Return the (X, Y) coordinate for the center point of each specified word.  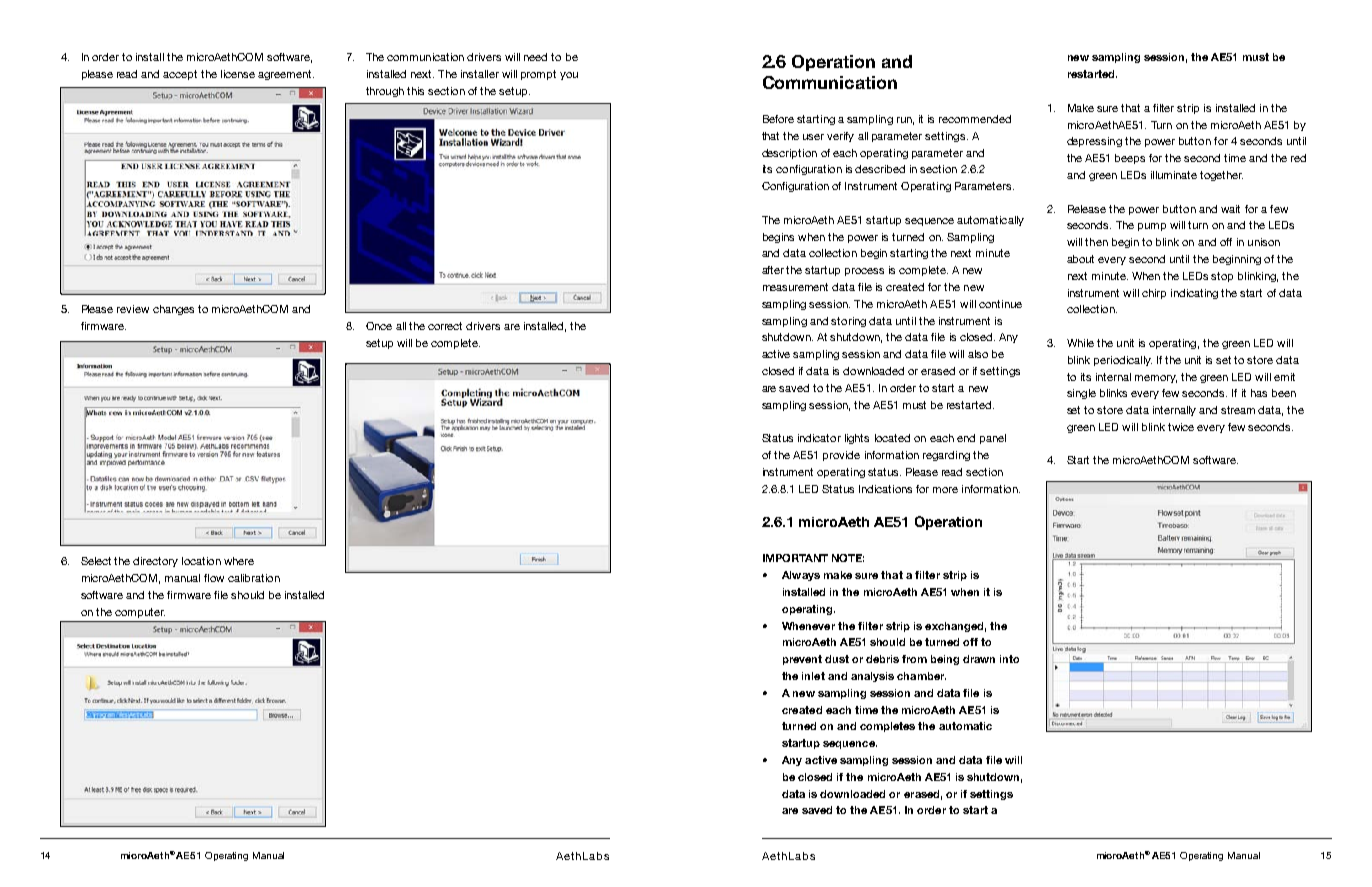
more (945, 490)
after (773, 270)
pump (1152, 227)
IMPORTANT (795, 558)
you (569, 76)
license (238, 74)
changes (173, 310)
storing (848, 322)
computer (140, 613)
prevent (802, 660)
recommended (975, 119)
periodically (1123, 361)
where (239, 561)
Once (379, 326)
